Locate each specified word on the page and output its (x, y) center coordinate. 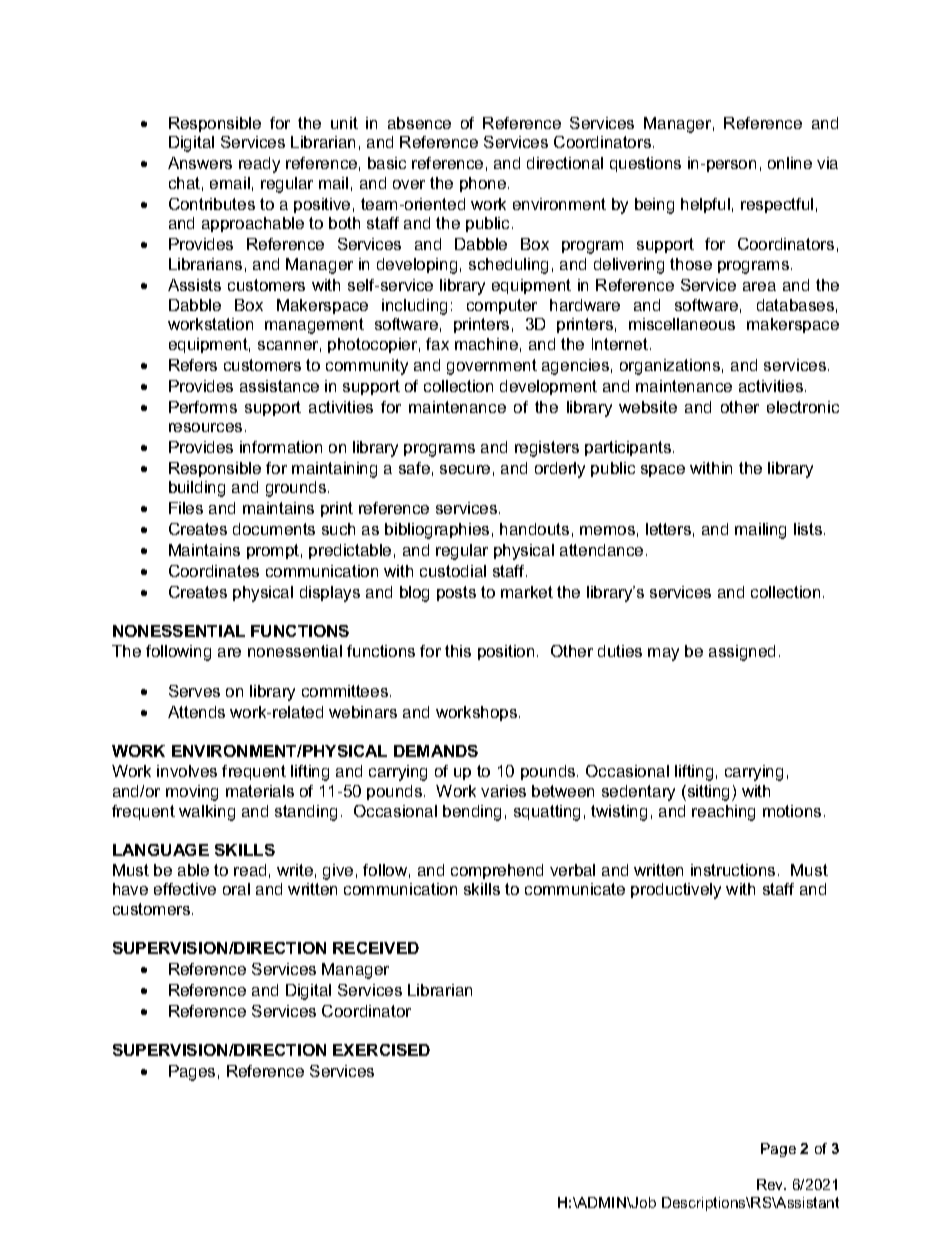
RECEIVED (376, 948)
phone (483, 184)
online (790, 163)
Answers (200, 163)
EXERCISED (381, 1050)
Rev (771, 1184)
